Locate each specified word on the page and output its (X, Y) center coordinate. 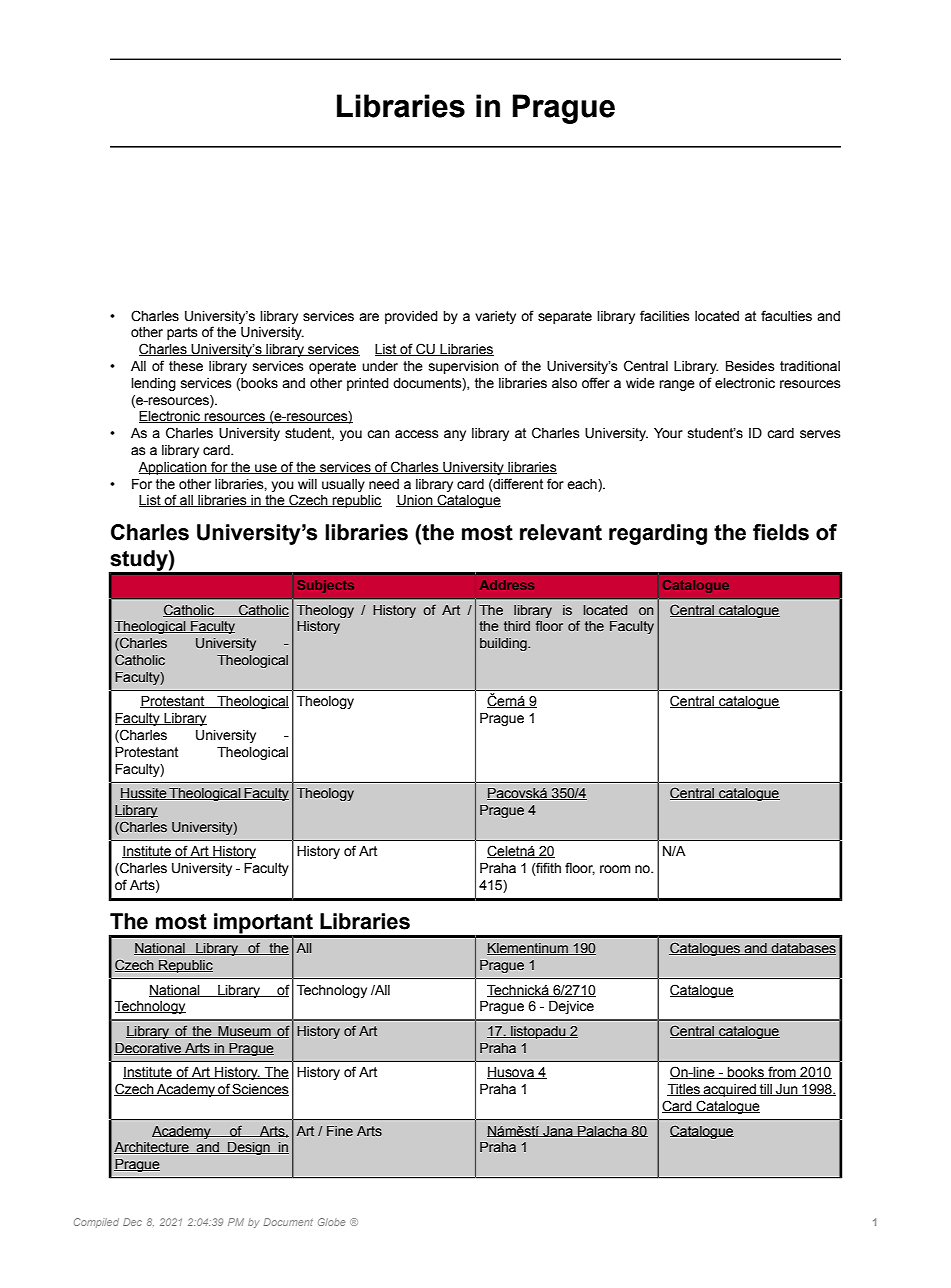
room (615, 869)
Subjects (325, 586)
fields (781, 532)
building (504, 644)
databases (803, 949)
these (186, 366)
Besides (750, 366)
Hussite (144, 794)
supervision (464, 367)
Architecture (152, 1148)
